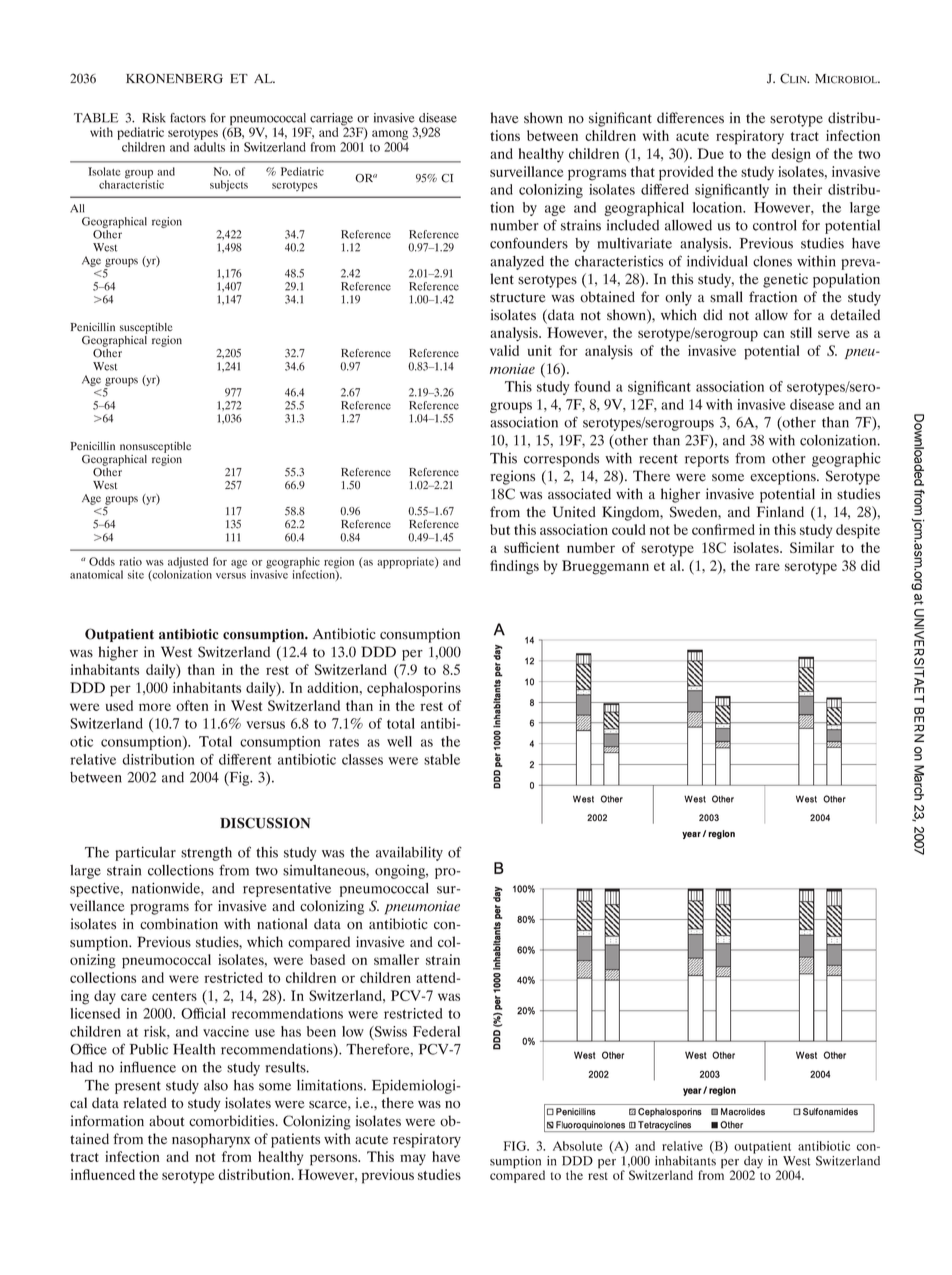 This screenshot has height=1275, width=952. I want to click on design, so click(791, 155).
